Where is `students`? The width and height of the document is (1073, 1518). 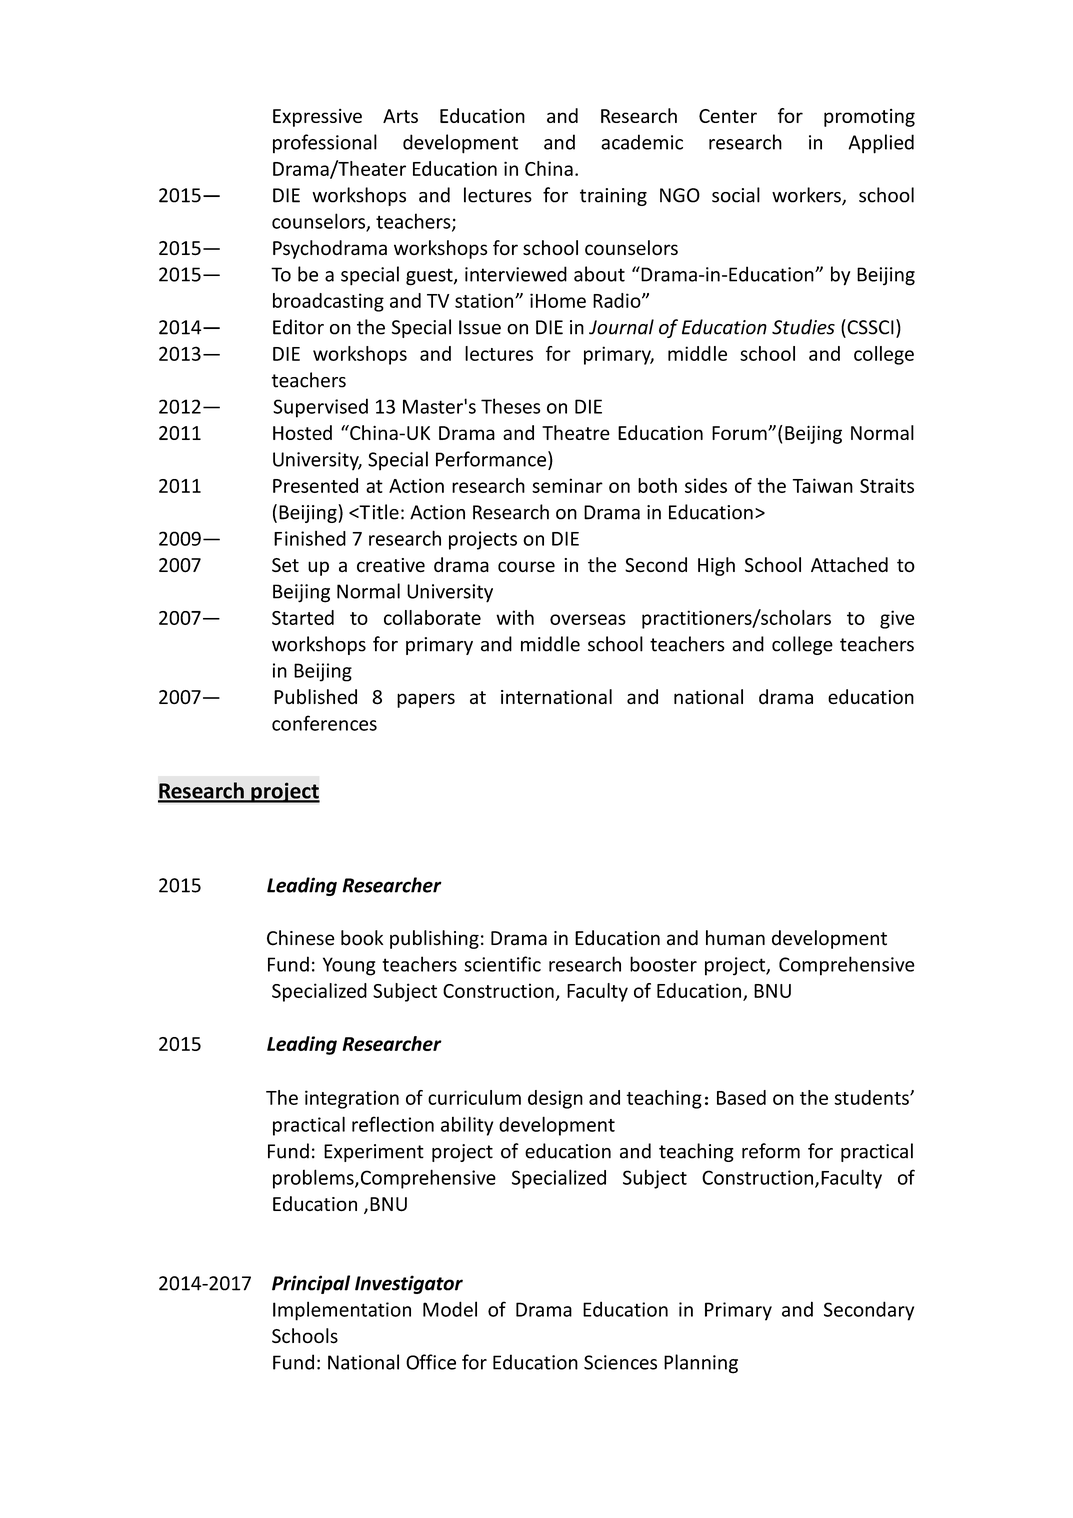
students is located at coordinates (872, 1097).
